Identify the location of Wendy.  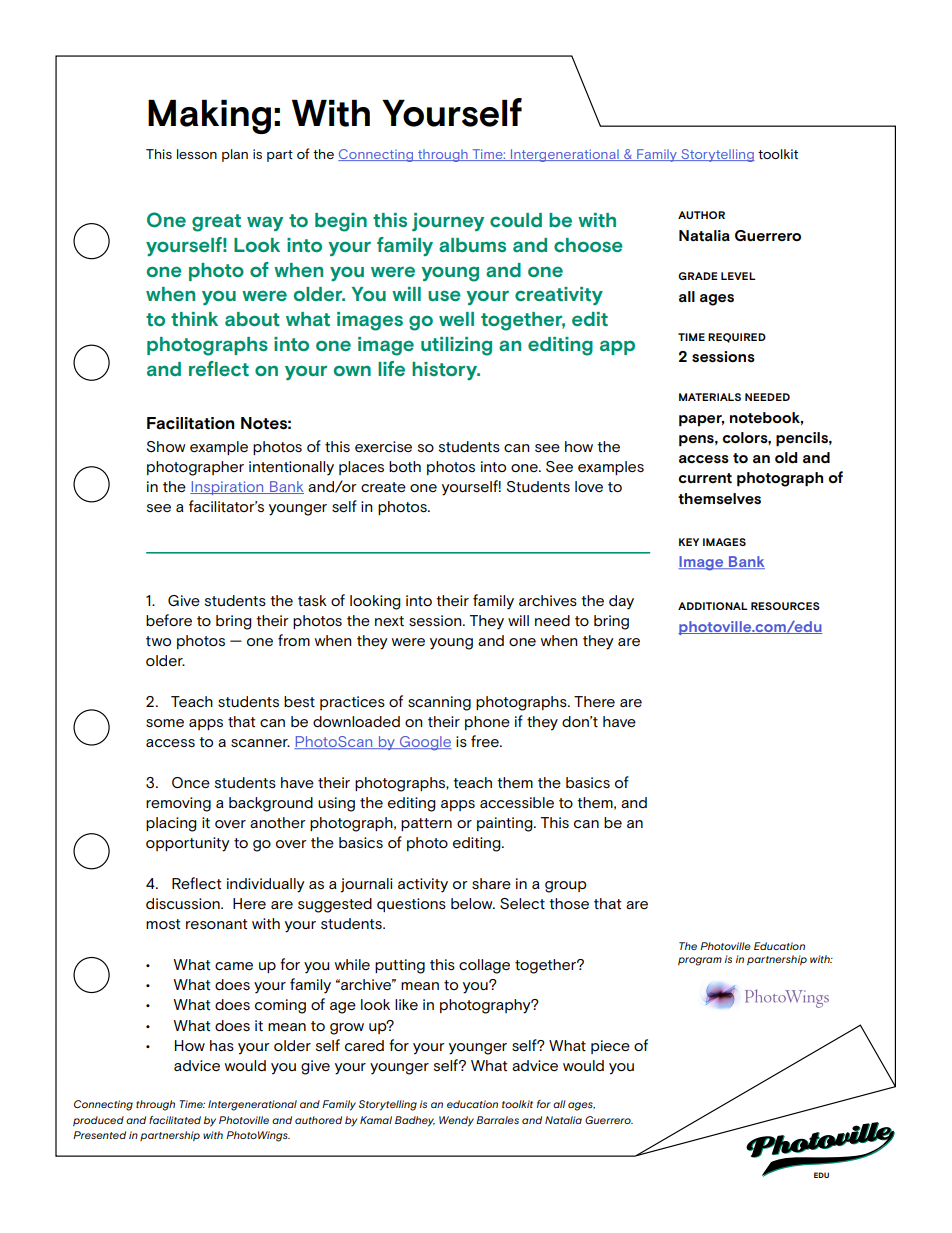
(456, 1121).
